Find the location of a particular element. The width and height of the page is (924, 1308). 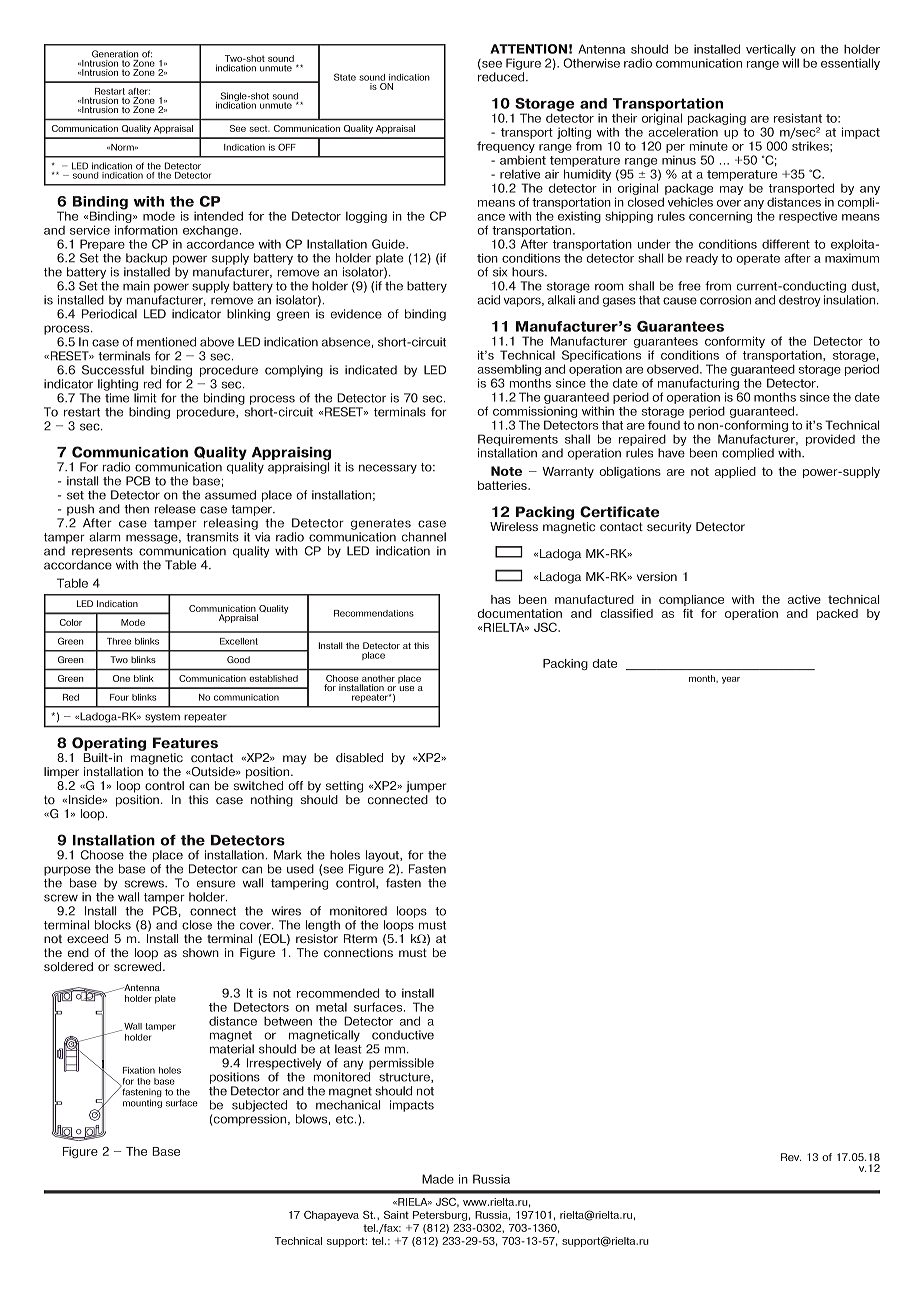

Three is located at coordinates (119, 641).
